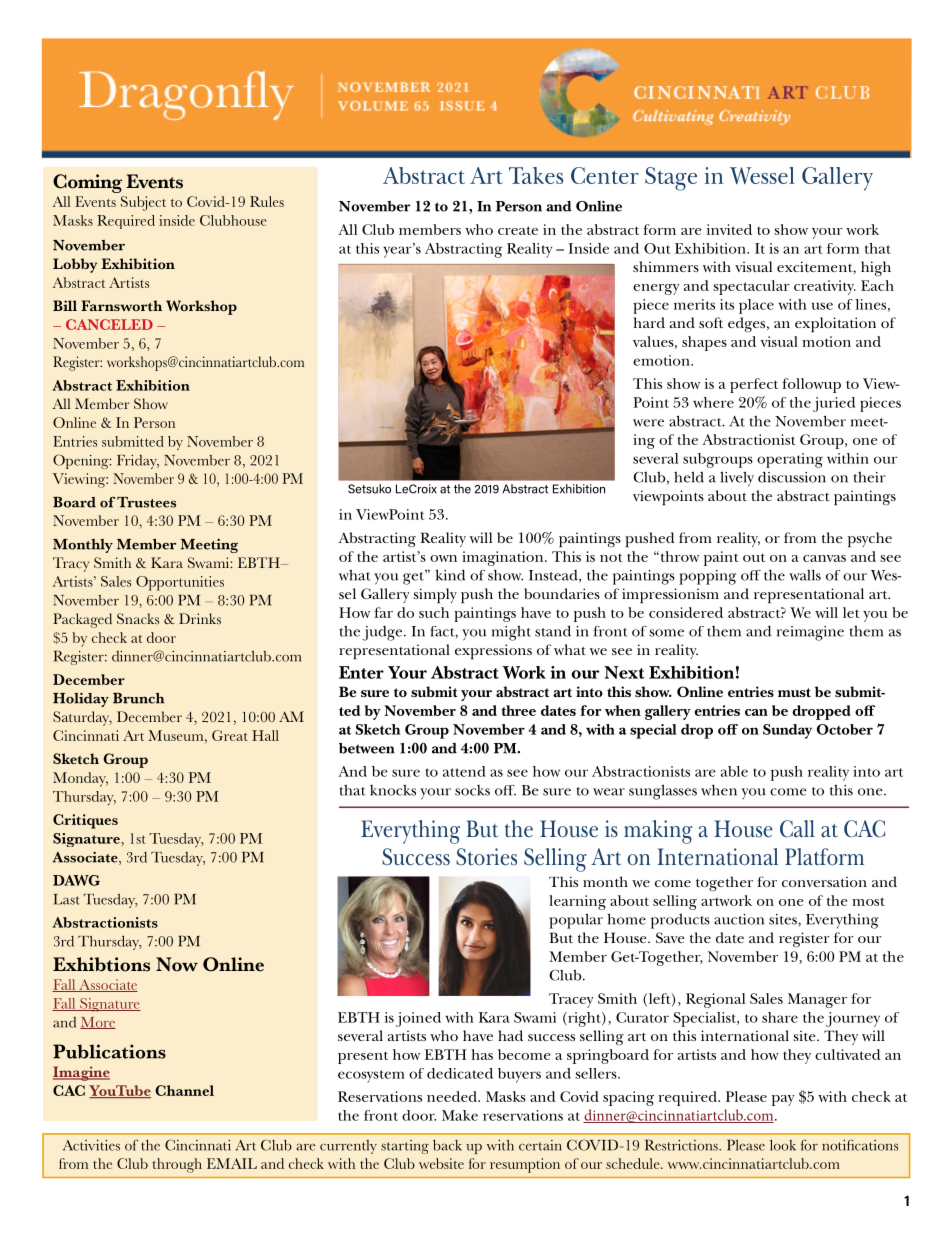 The image size is (952, 1233). I want to click on attend, so click(464, 771).
